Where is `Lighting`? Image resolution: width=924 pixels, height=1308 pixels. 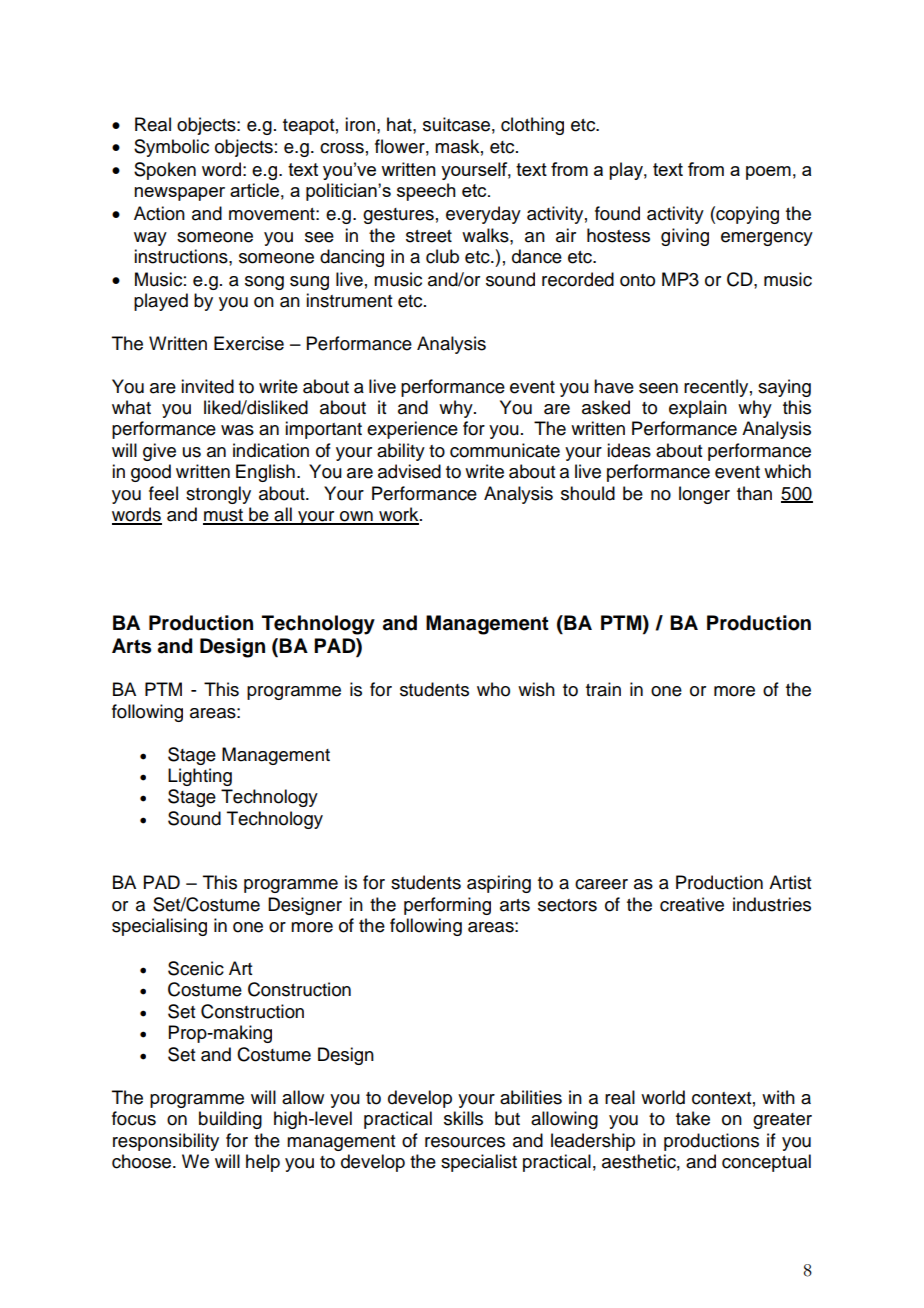
Lighting is located at coordinates (200, 777).
